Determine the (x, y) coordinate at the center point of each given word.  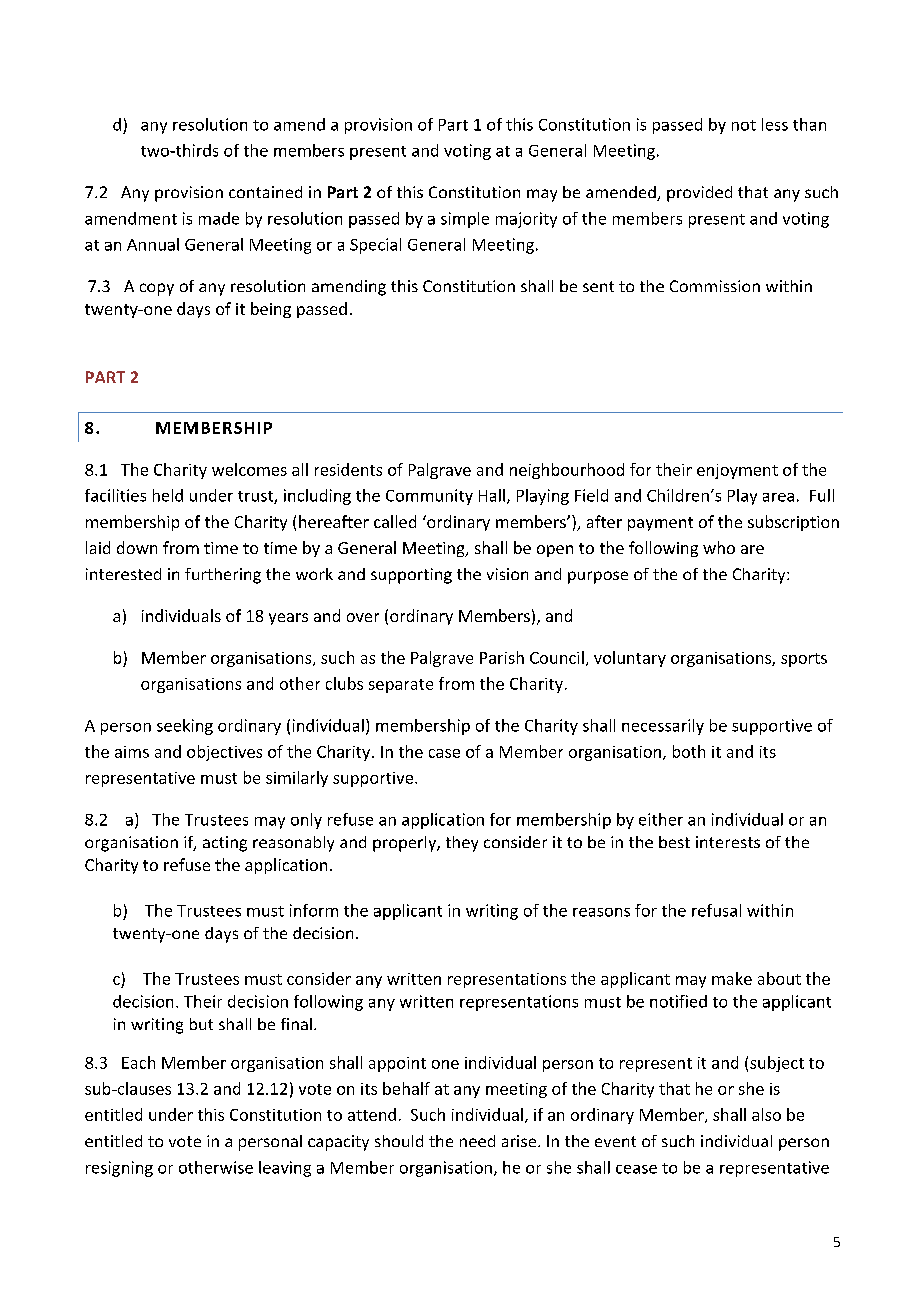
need (477, 1141)
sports (804, 660)
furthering (223, 576)
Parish (502, 657)
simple (465, 220)
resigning (119, 1169)
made (219, 218)
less (775, 124)
